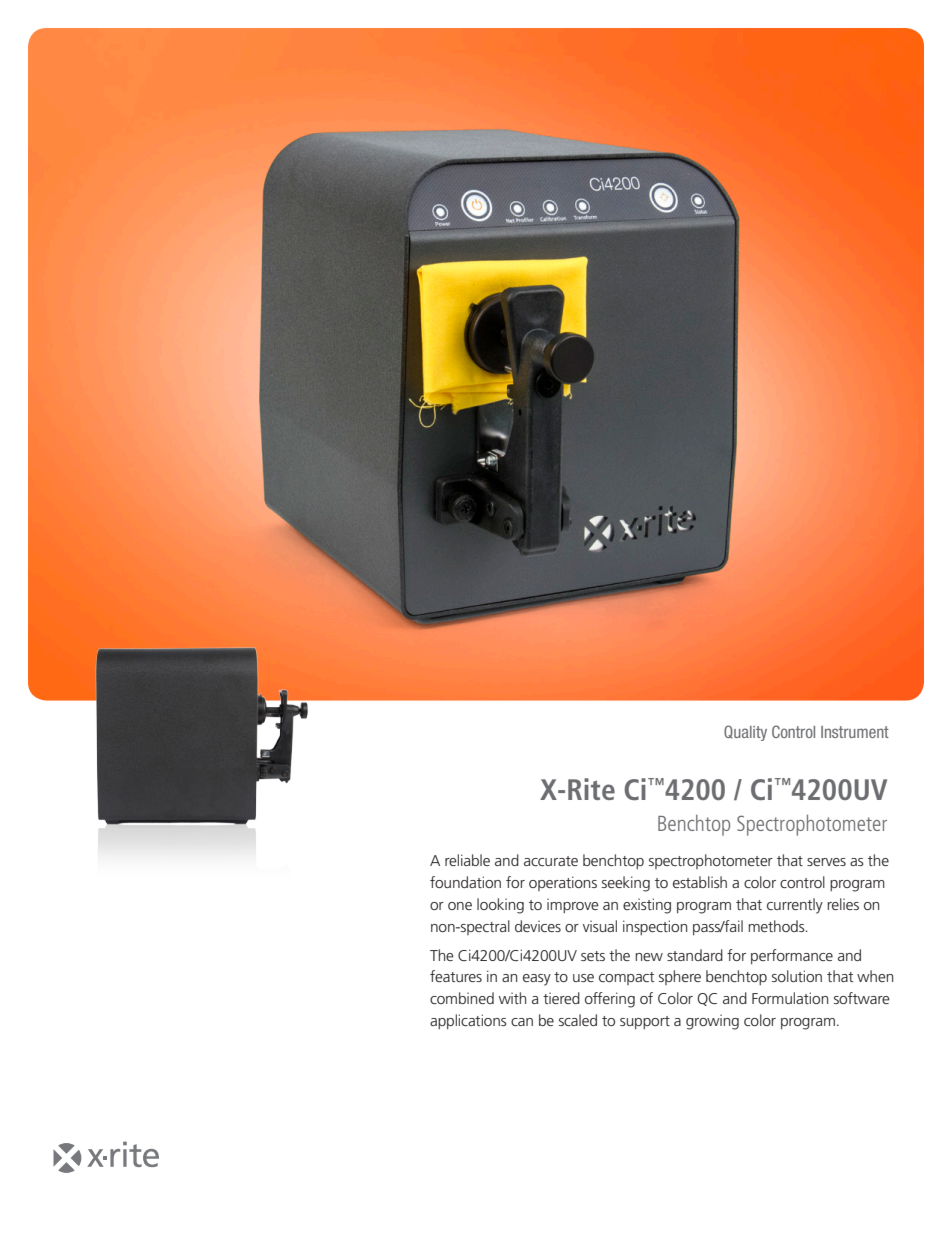 Image resolution: width=952 pixels, height=1233 pixels. I want to click on seeking, so click(626, 884).
